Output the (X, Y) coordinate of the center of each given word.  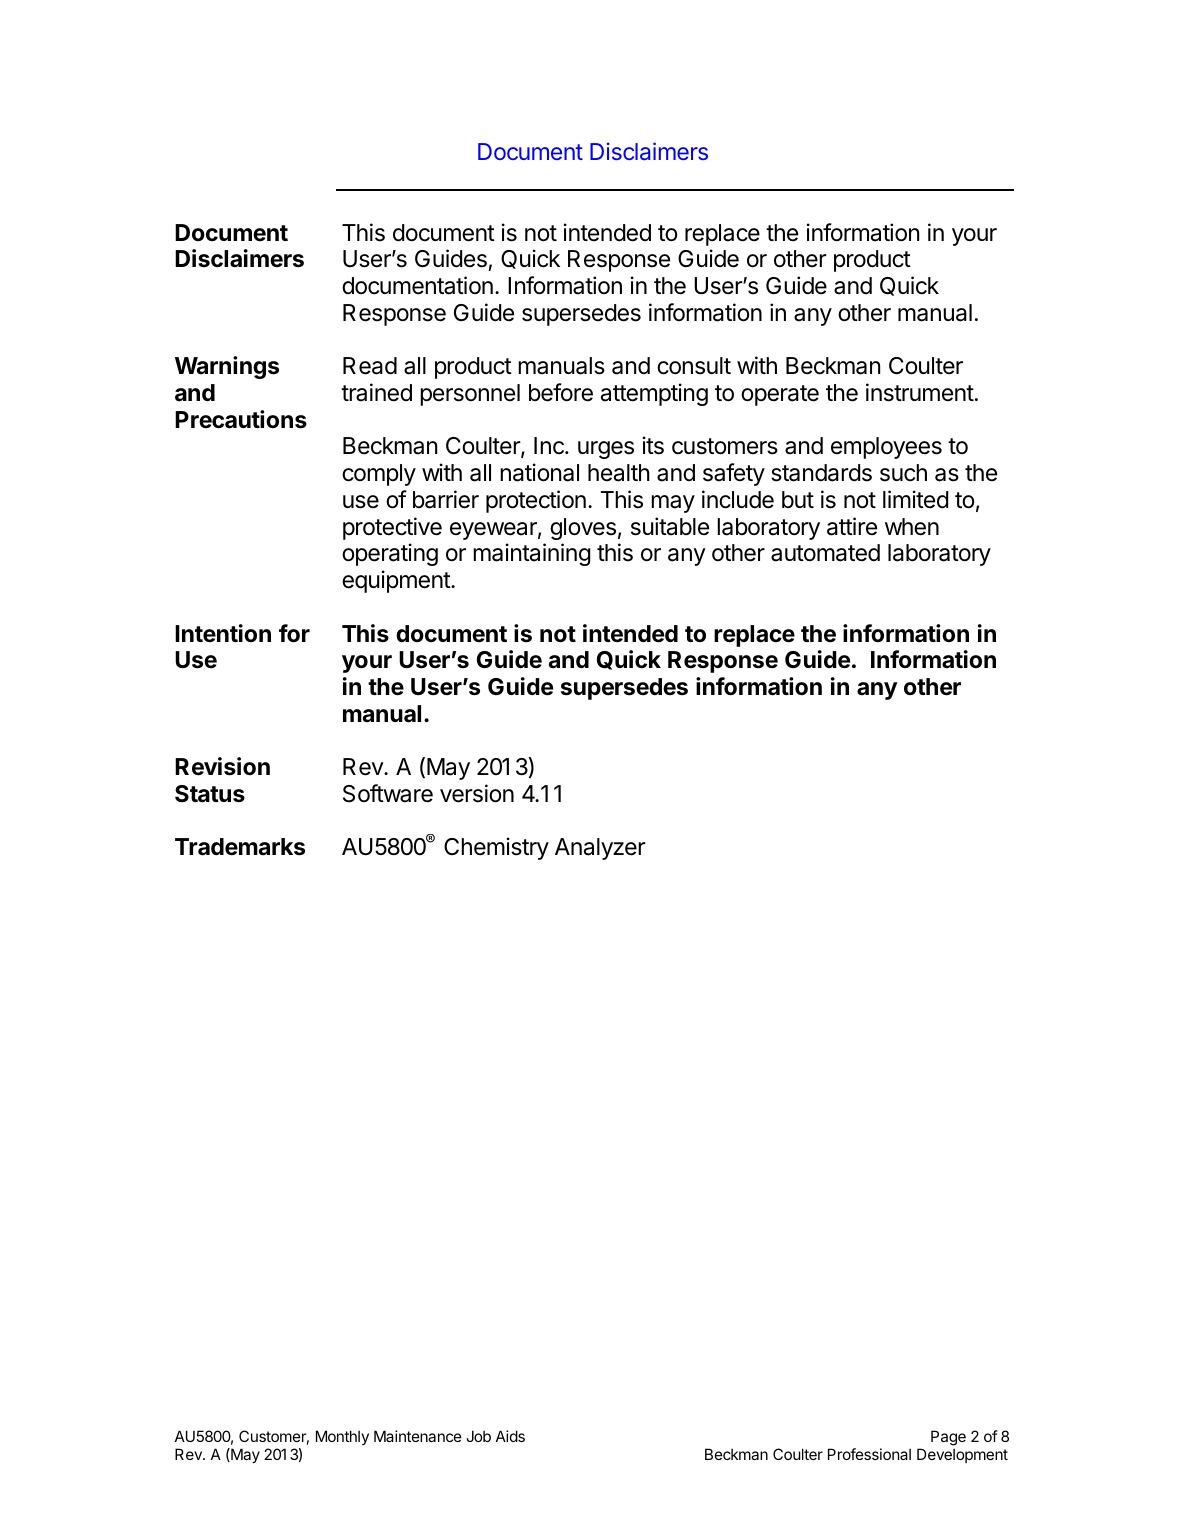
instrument (920, 392)
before (561, 392)
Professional (869, 1454)
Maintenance (418, 1436)
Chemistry (496, 848)
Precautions (241, 419)
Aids (510, 1436)
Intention (223, 633)
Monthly (342, 1437)
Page (948, 1438)
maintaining (532, 554)
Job (478, 1436)
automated (825, 553)
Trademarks (240, 847)
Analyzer (600, 849)
